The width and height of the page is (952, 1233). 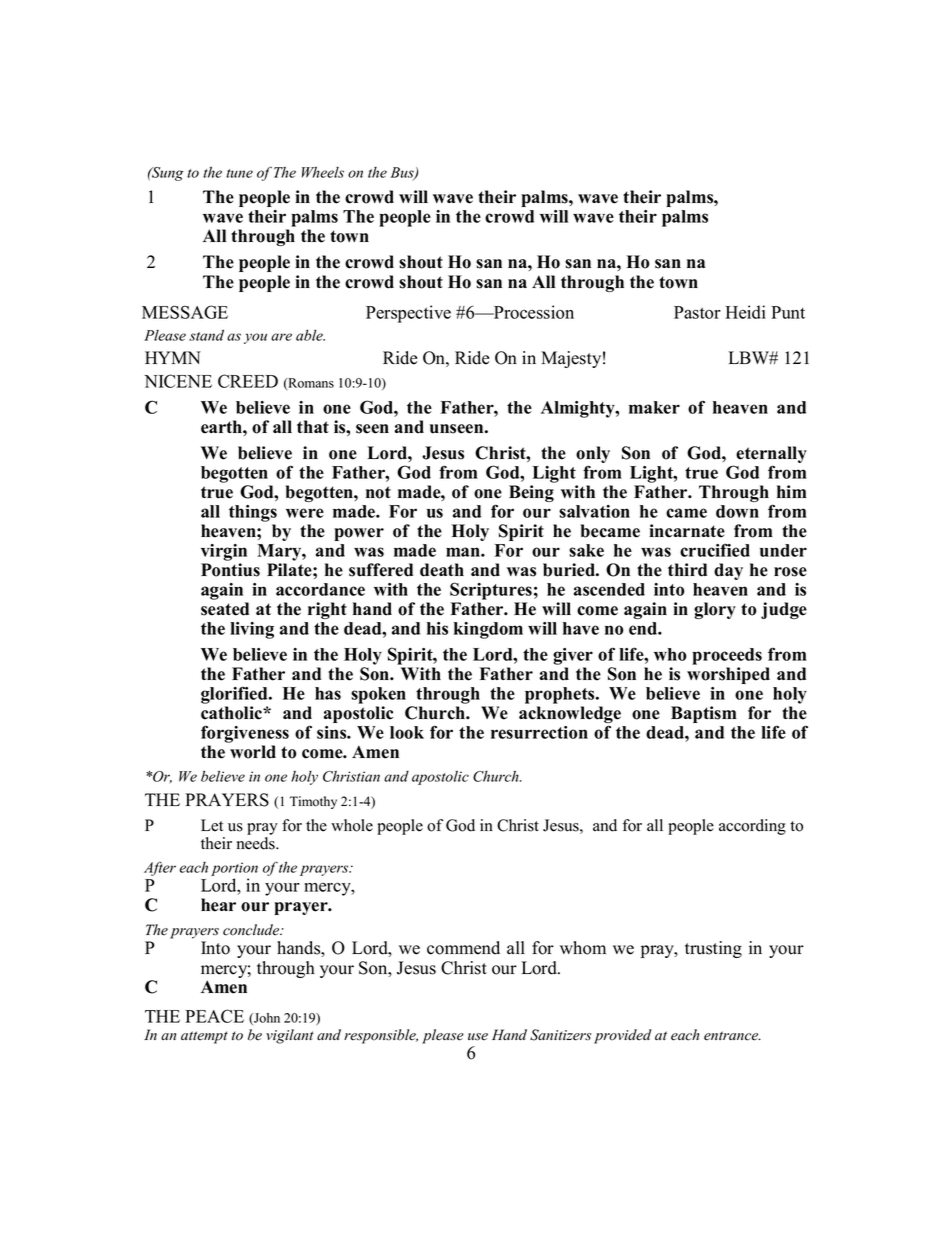 I want to click on tune, so click(x=239, y=173).
